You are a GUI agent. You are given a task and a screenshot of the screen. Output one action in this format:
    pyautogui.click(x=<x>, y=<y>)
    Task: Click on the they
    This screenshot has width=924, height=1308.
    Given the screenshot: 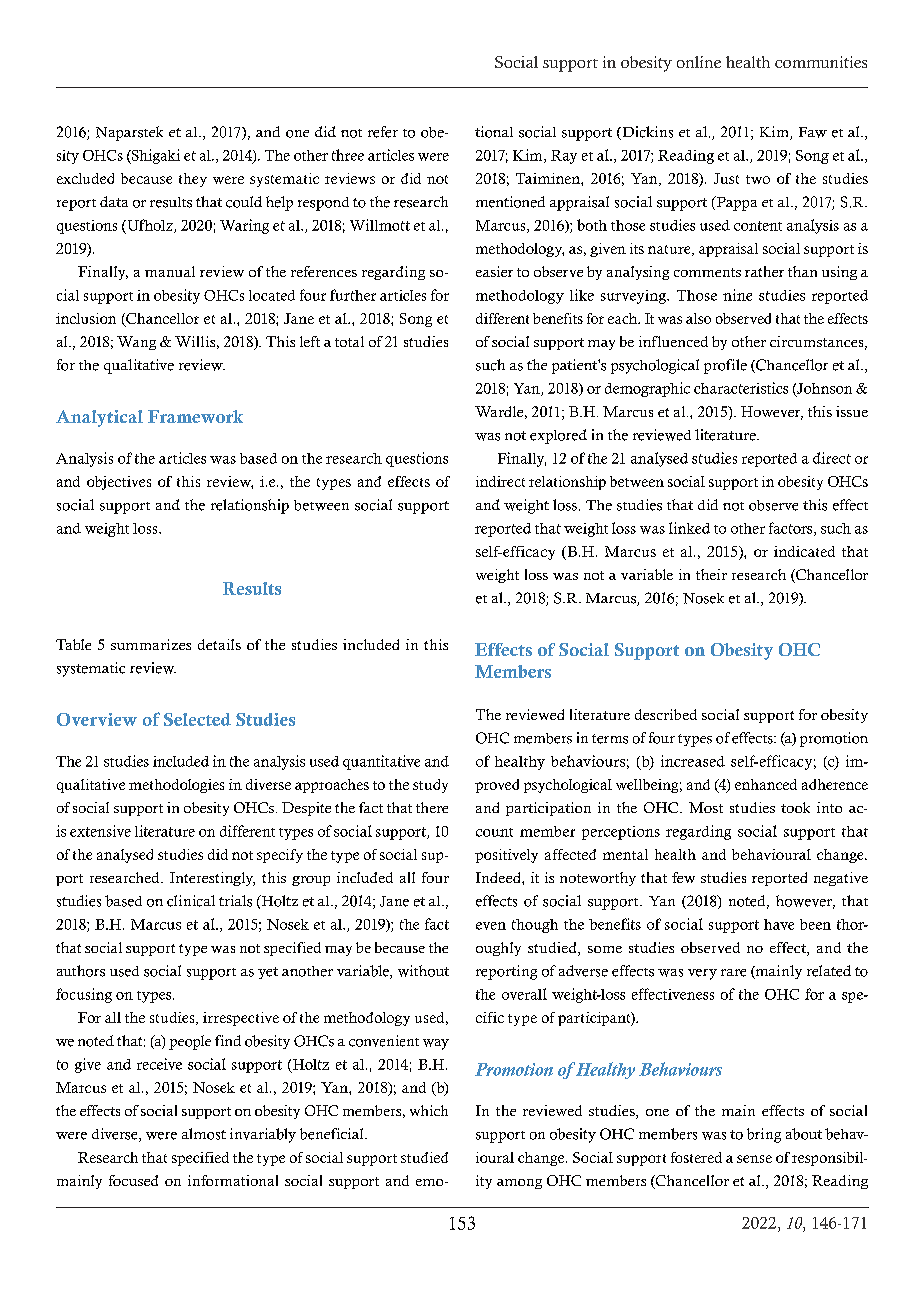 What is the action you would take?
    pyautogui.click(x=193, y=180)
